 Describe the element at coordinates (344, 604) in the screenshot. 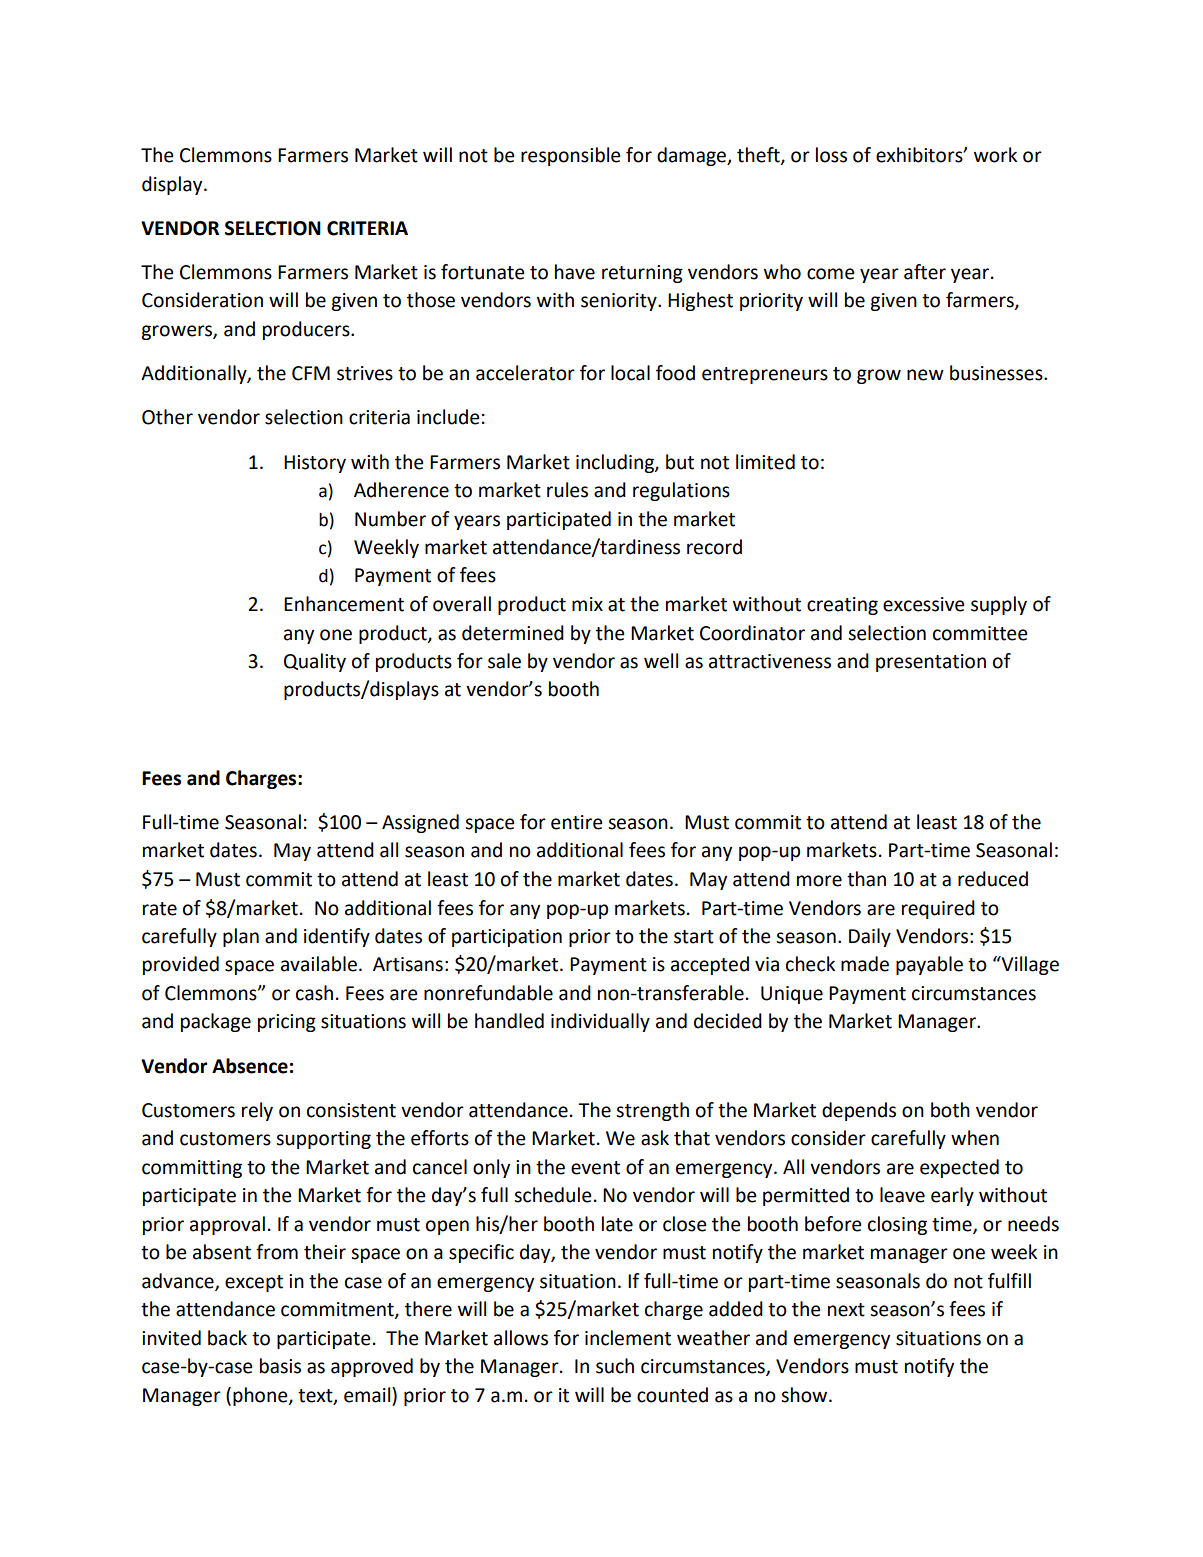

I see `Enhancement` at that location.
